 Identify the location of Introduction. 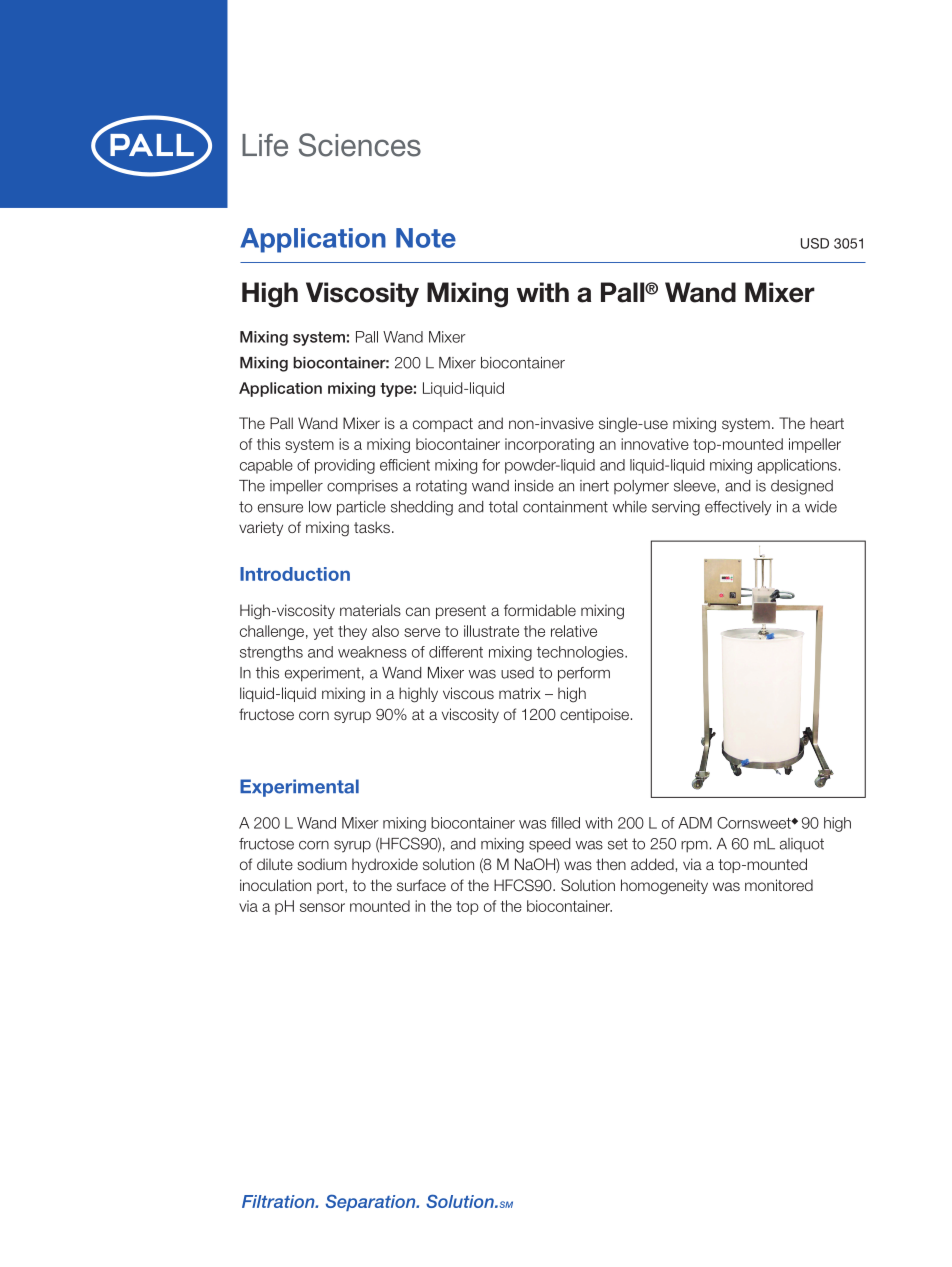
(295, 574).
